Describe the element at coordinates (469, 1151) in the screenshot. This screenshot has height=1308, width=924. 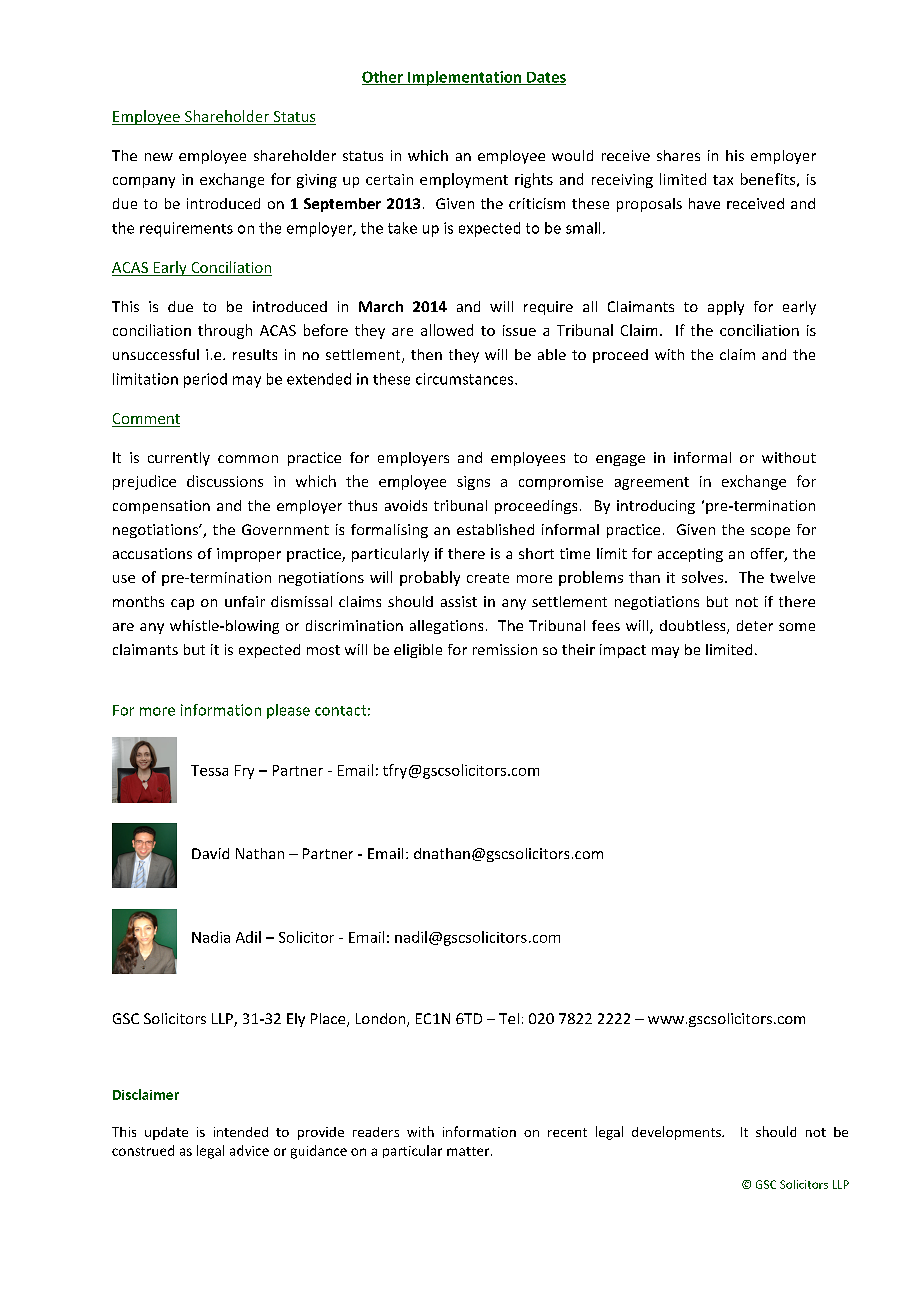
I see `matter` at that location.
